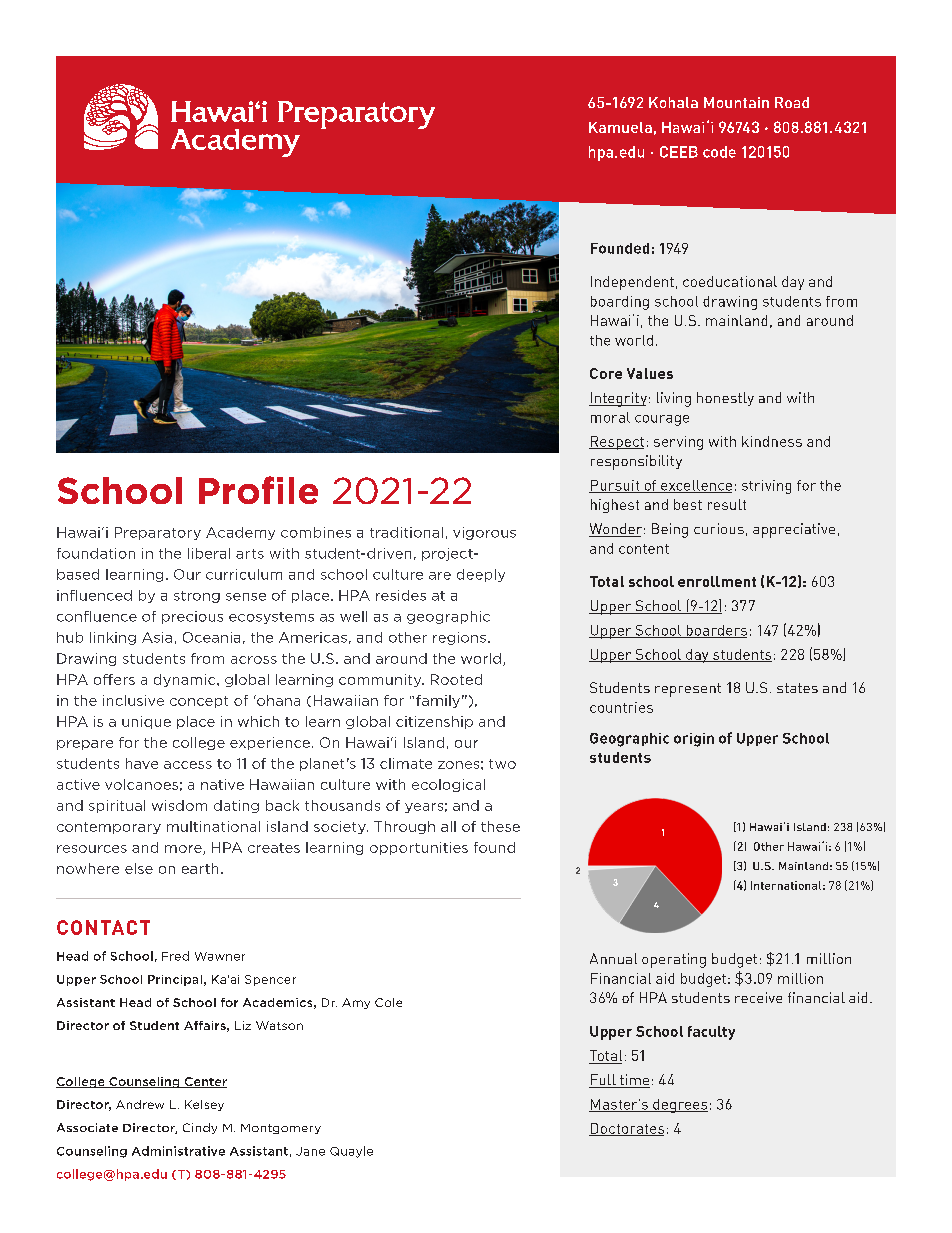 The image size is (952, 1233). Describe the element at coordinates (157, 637) in the screenshot. I see `Asia` at that location.
